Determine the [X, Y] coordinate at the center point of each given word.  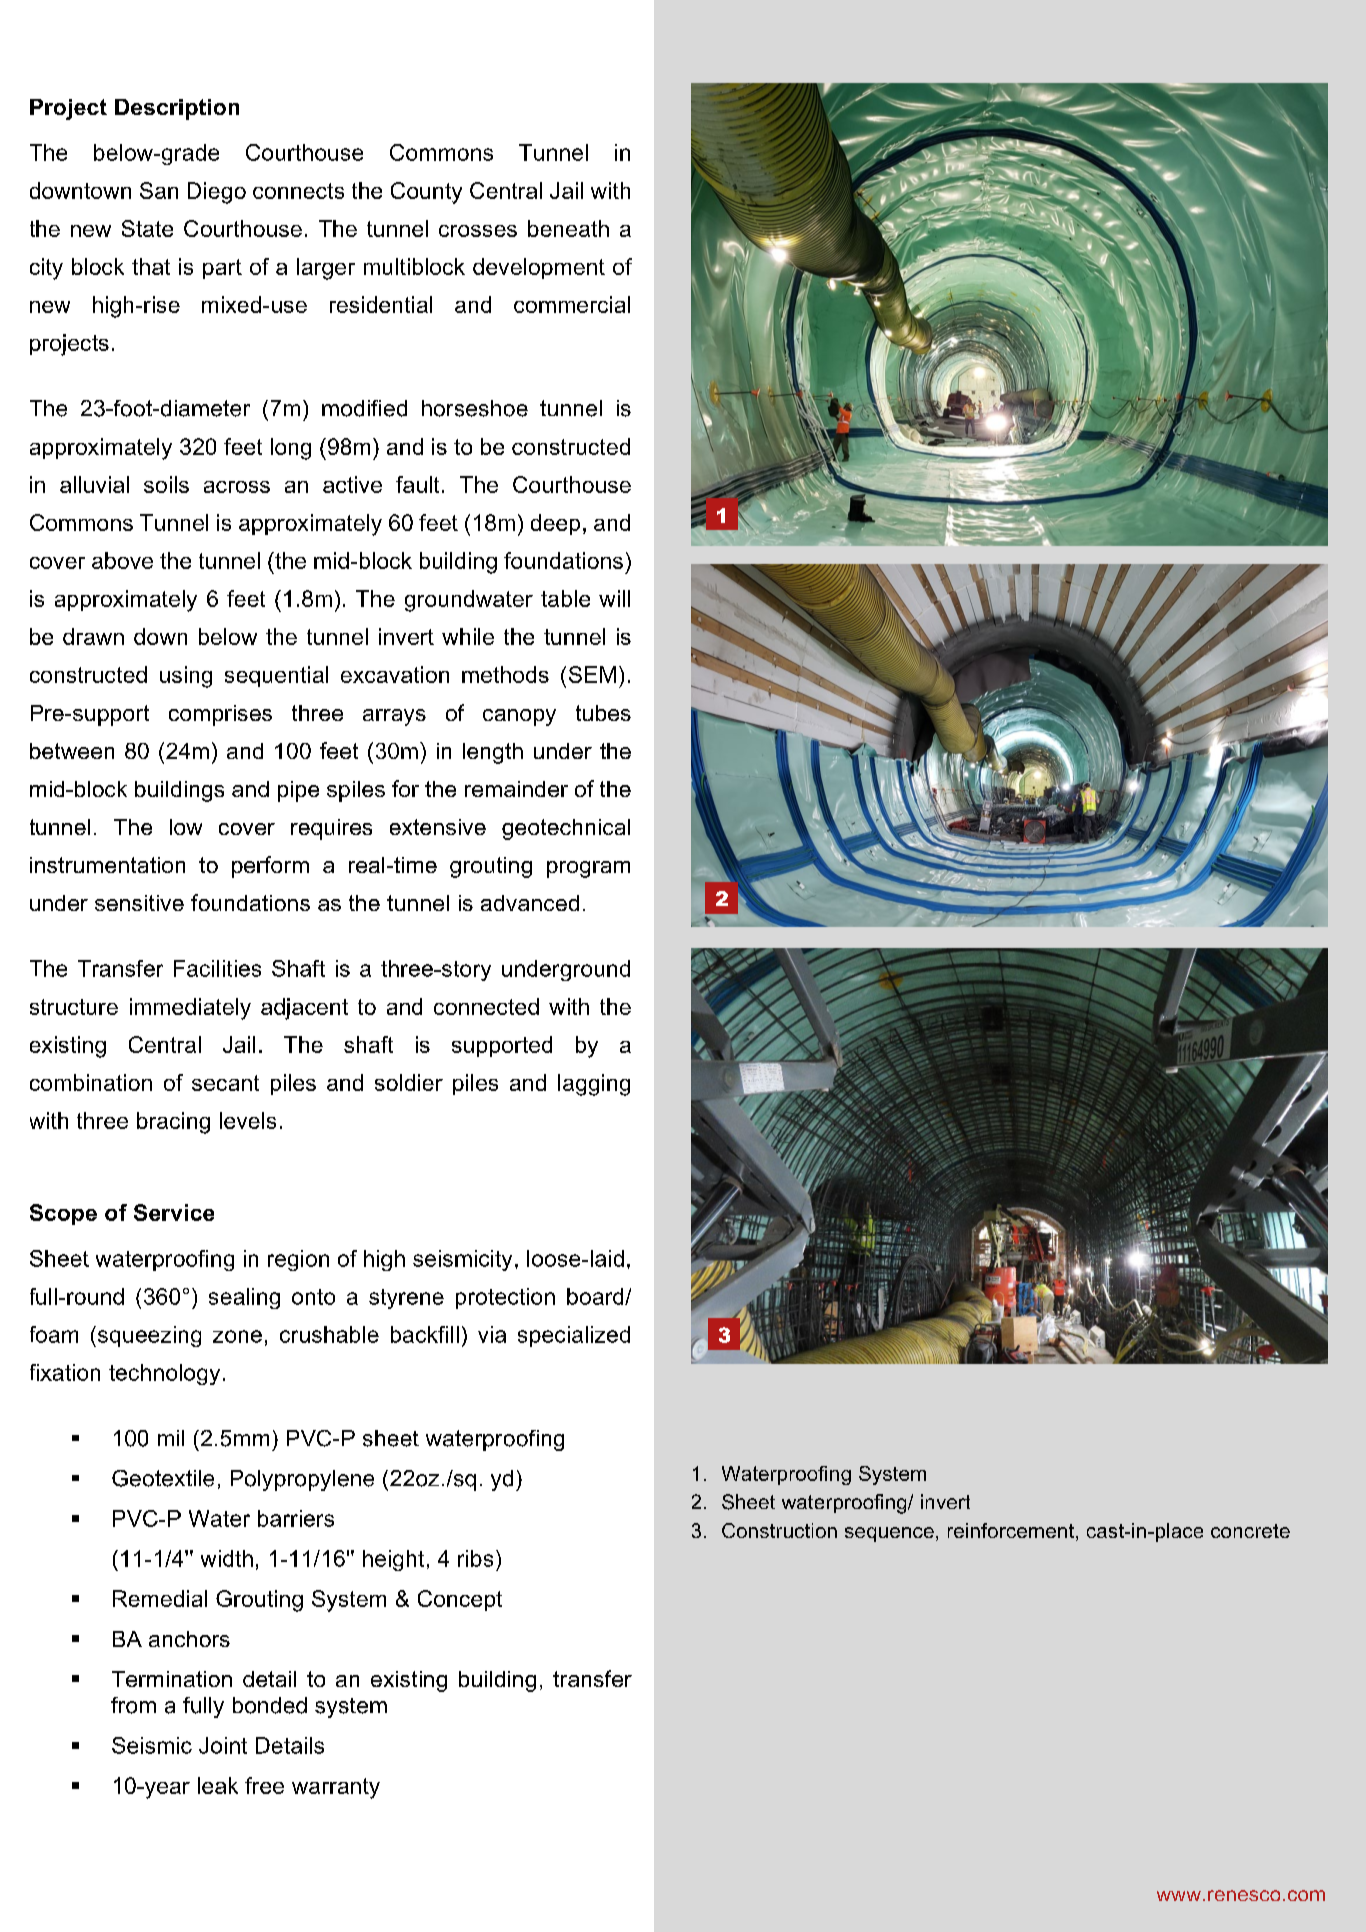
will [614, 598]
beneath [568, 228]
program [588, 869]
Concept [460, 1600]
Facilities [217, 968]
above [122, 560]
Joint [223, 1745]
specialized [574, 1336]
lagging [594, 1085]
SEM [592, 674]
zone [237, 1336]
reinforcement [1011, 1530]
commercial [572, 304]
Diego [217, 193]
